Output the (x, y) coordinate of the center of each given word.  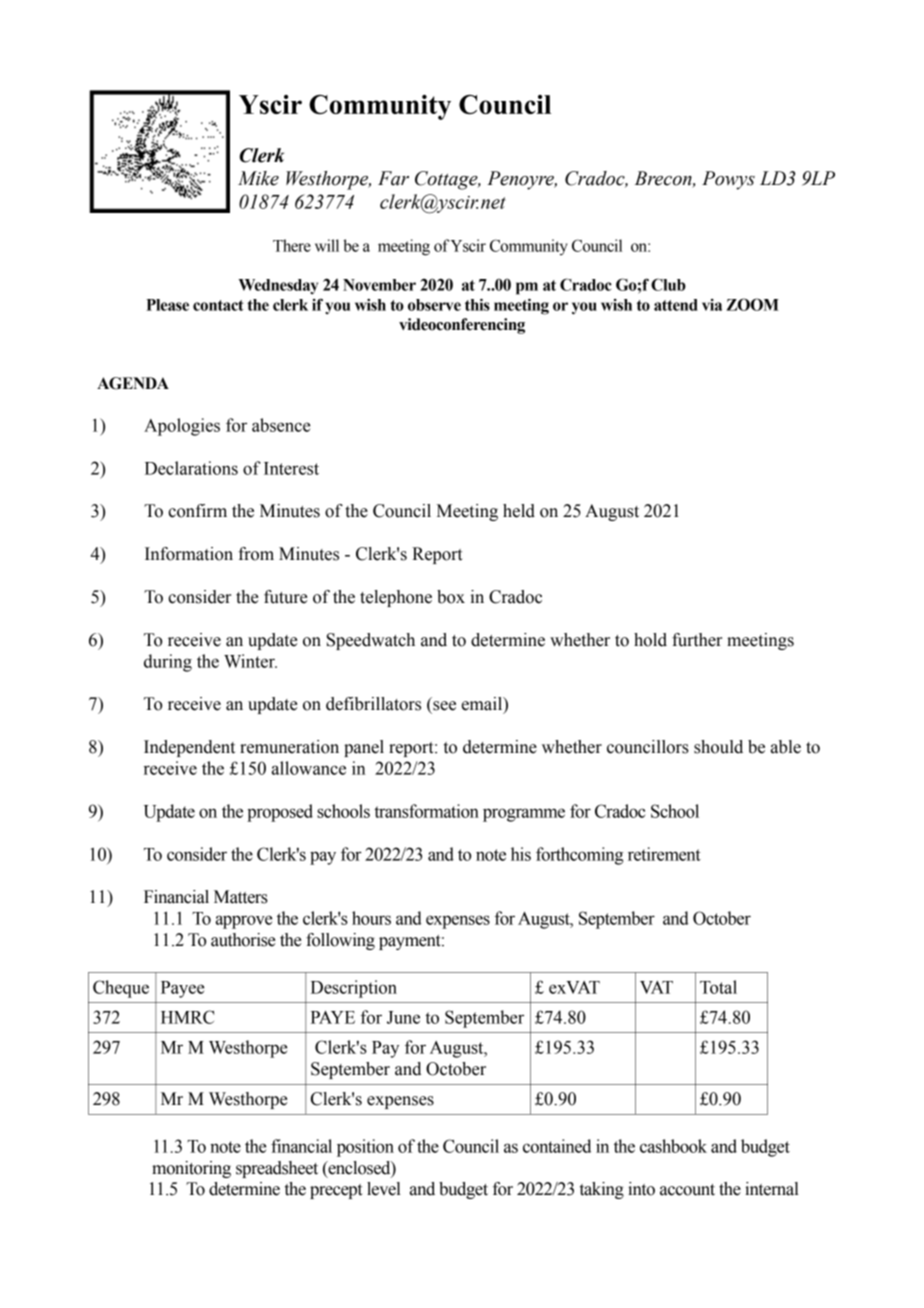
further (697, 640)
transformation (426, 811)
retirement (664, 854)
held (519, 511)
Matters (241, 897)
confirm (197, 511)
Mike (258, 178)
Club (668, 284)
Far (393, 178)
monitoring (191, 1169)
